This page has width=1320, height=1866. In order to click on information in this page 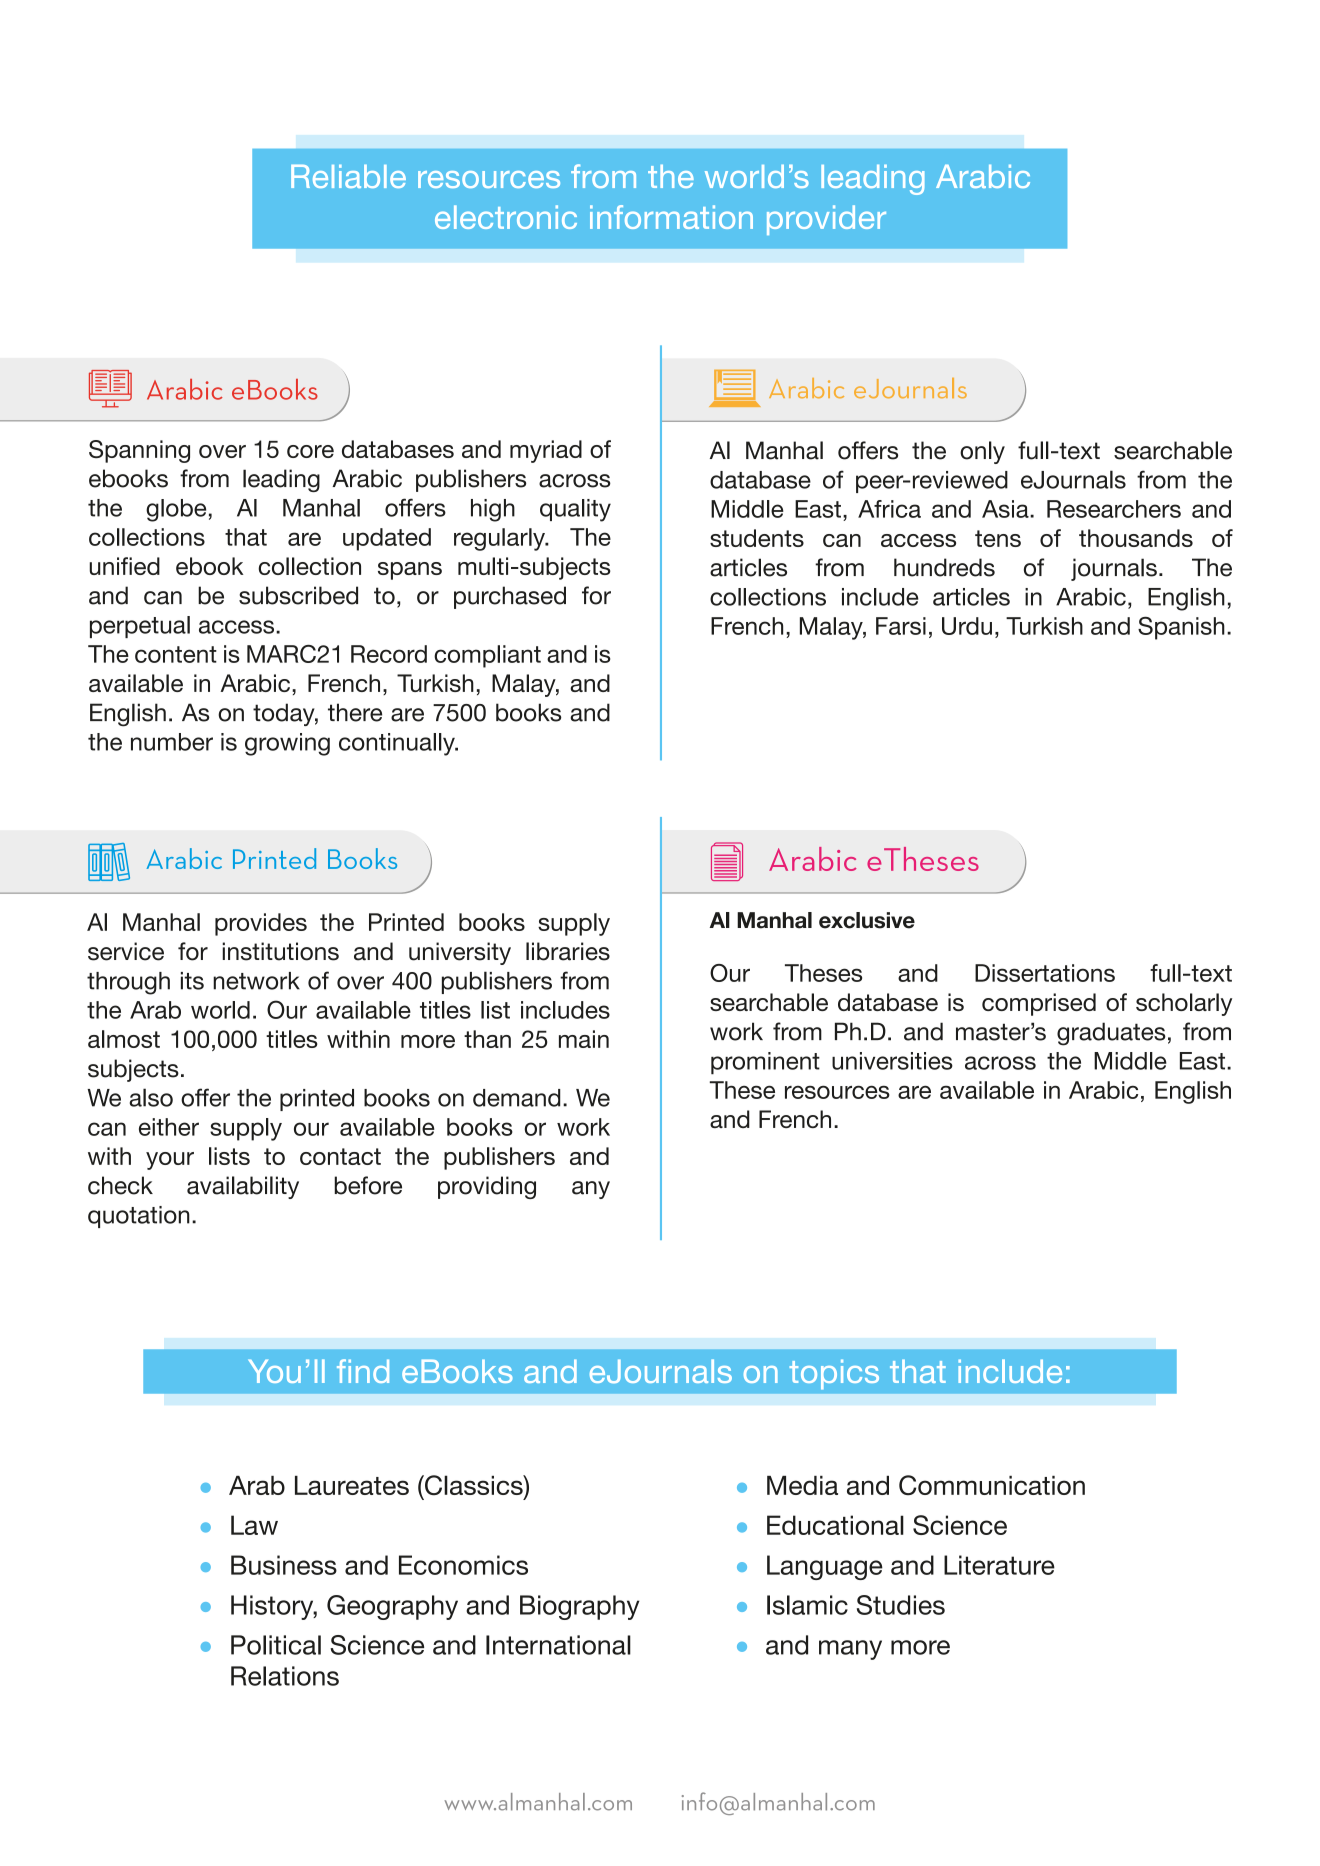, I will do `click(671, 217)`.
